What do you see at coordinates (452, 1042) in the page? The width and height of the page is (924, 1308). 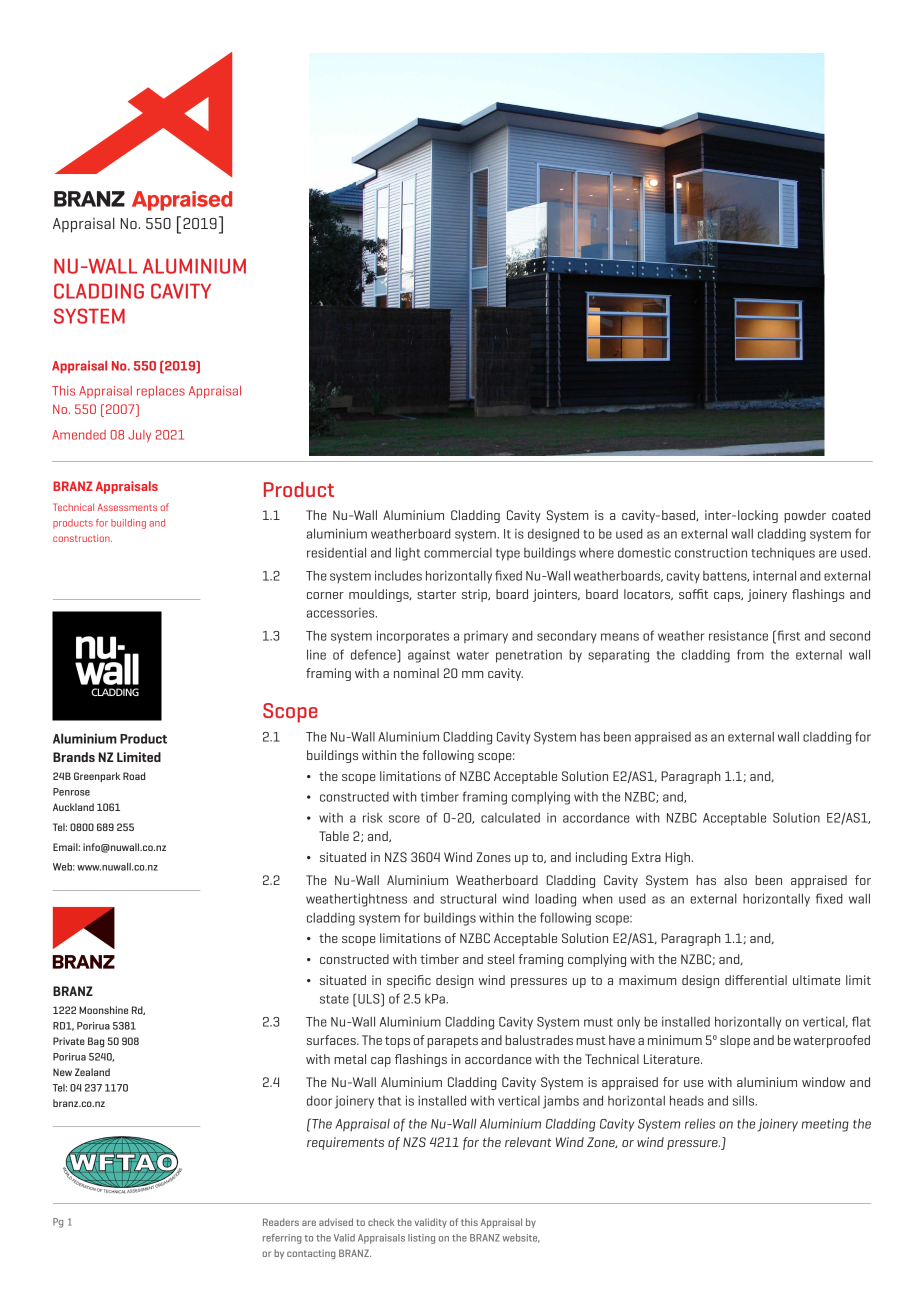 I see `parapets` at bounding box center [452, 1042].
